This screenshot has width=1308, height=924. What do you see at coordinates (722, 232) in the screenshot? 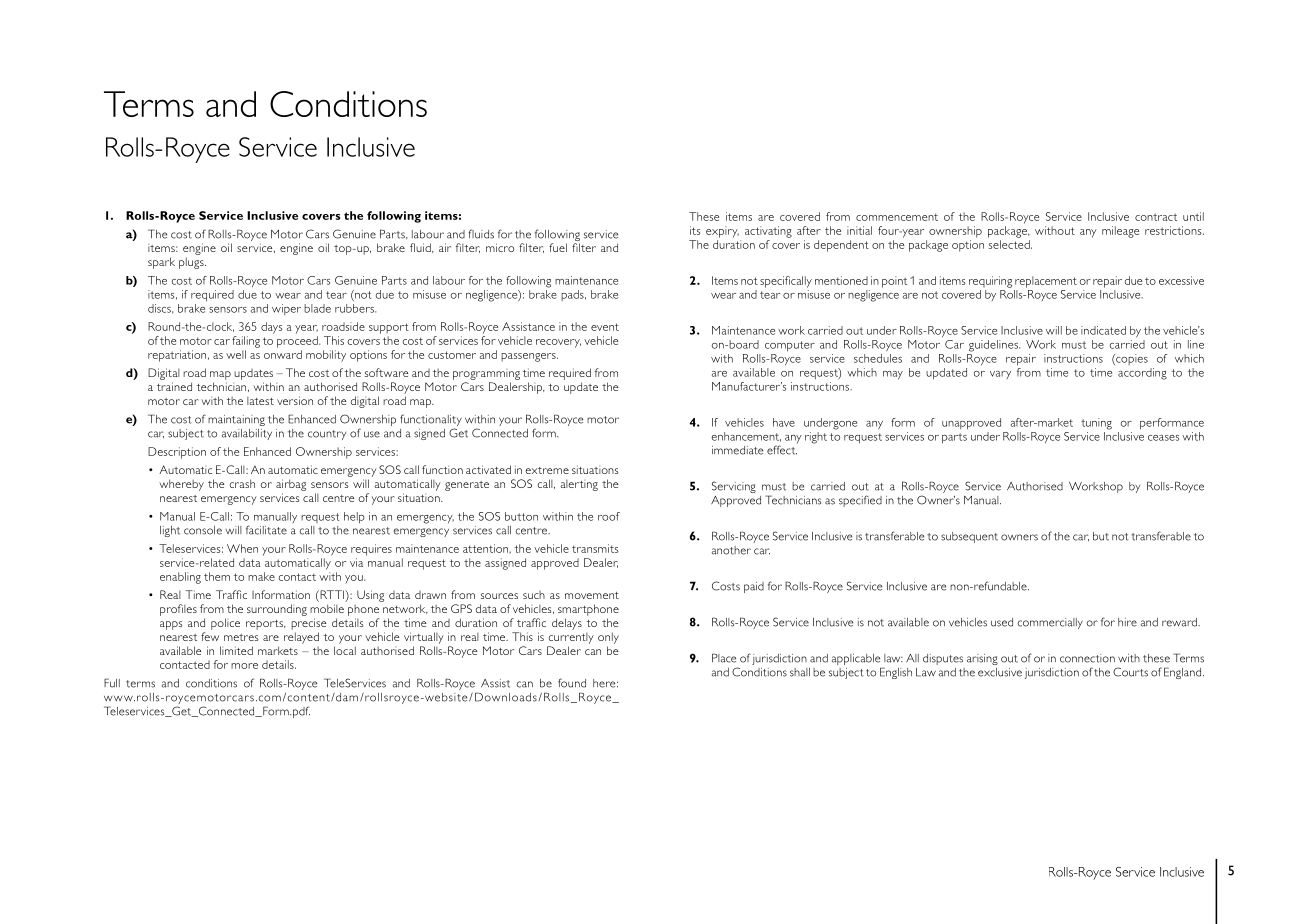
I see `expiry` at bounding box center [722, 232].
